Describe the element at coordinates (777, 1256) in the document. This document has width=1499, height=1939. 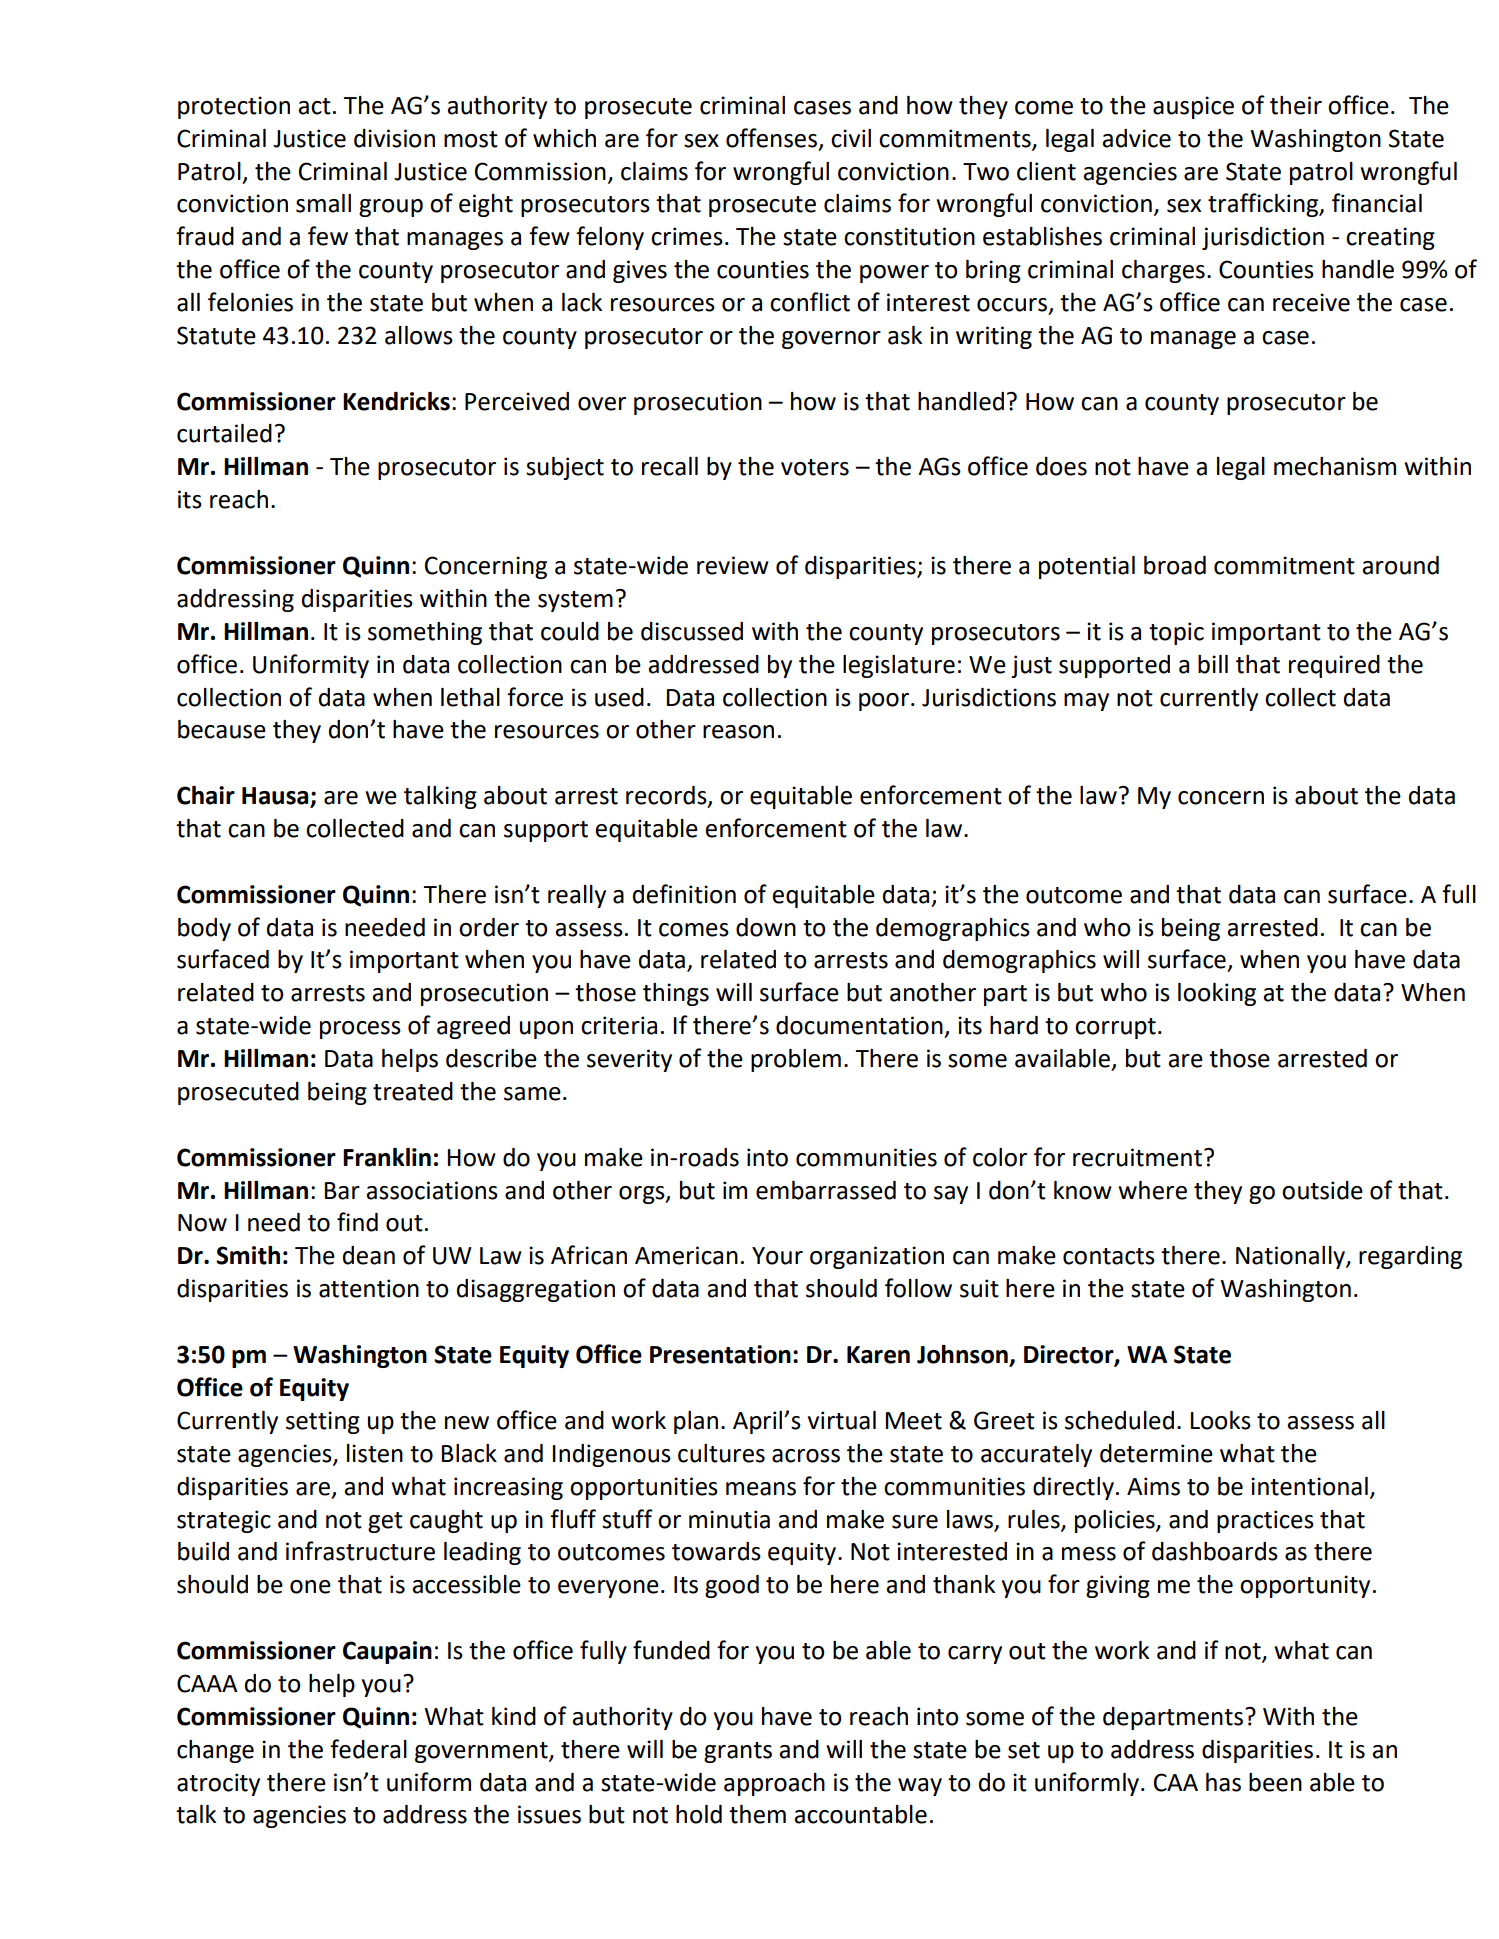
I see `Your` at that location.
